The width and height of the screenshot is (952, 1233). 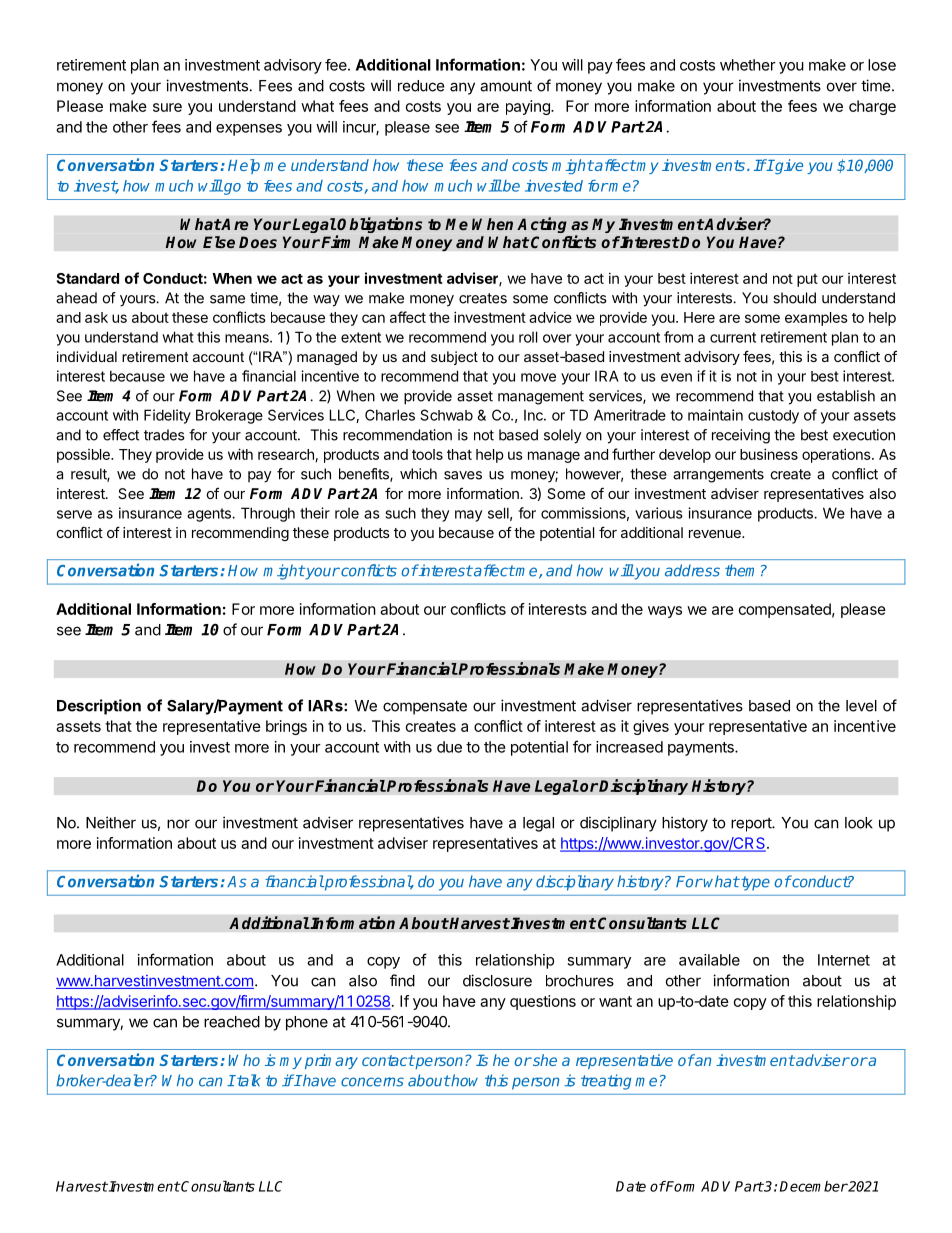 I want to click on Description, so click(x=99, y=707).
